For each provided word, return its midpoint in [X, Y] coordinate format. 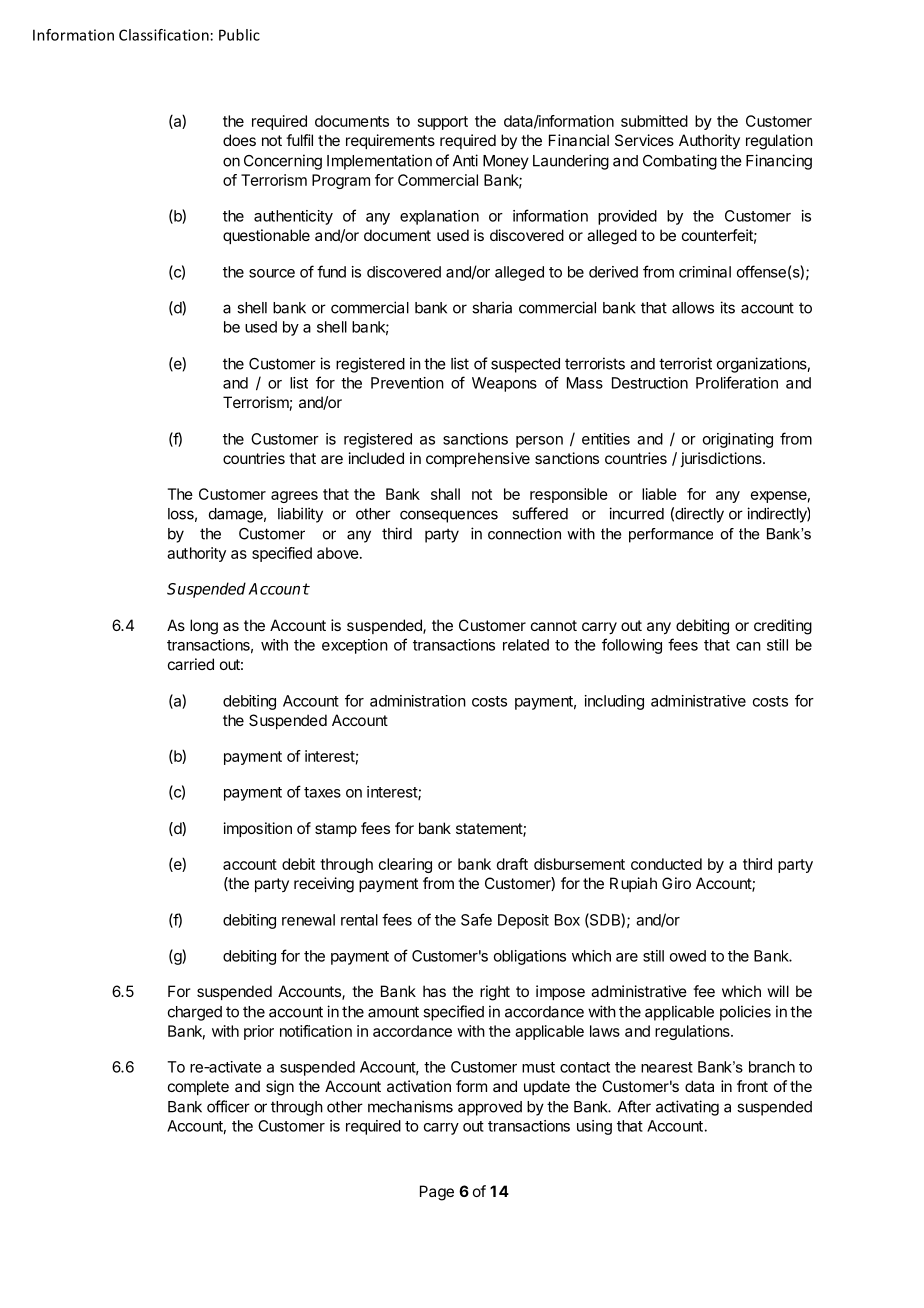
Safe [476, 919]
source [272, 273]
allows [693, 308]
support [443, 123]
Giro [676, 883]
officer [228, 1106]
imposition [258, 829]
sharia [492, 307]
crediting [783, 627]
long [204, 627]
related [526, 645]
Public [239, 35]
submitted [654, 121]
